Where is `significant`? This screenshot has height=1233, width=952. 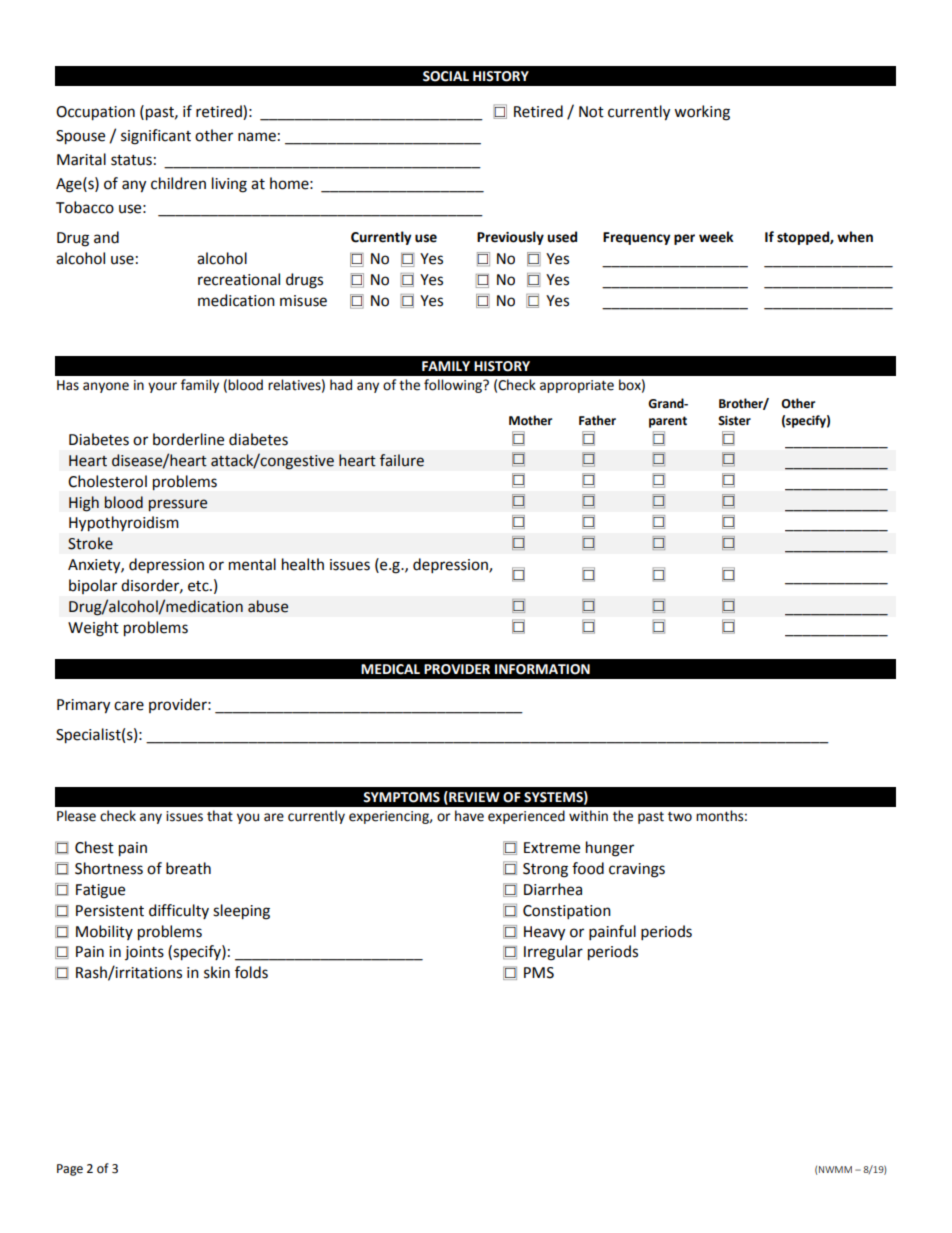
significant is located at coordinates (156, 137).
